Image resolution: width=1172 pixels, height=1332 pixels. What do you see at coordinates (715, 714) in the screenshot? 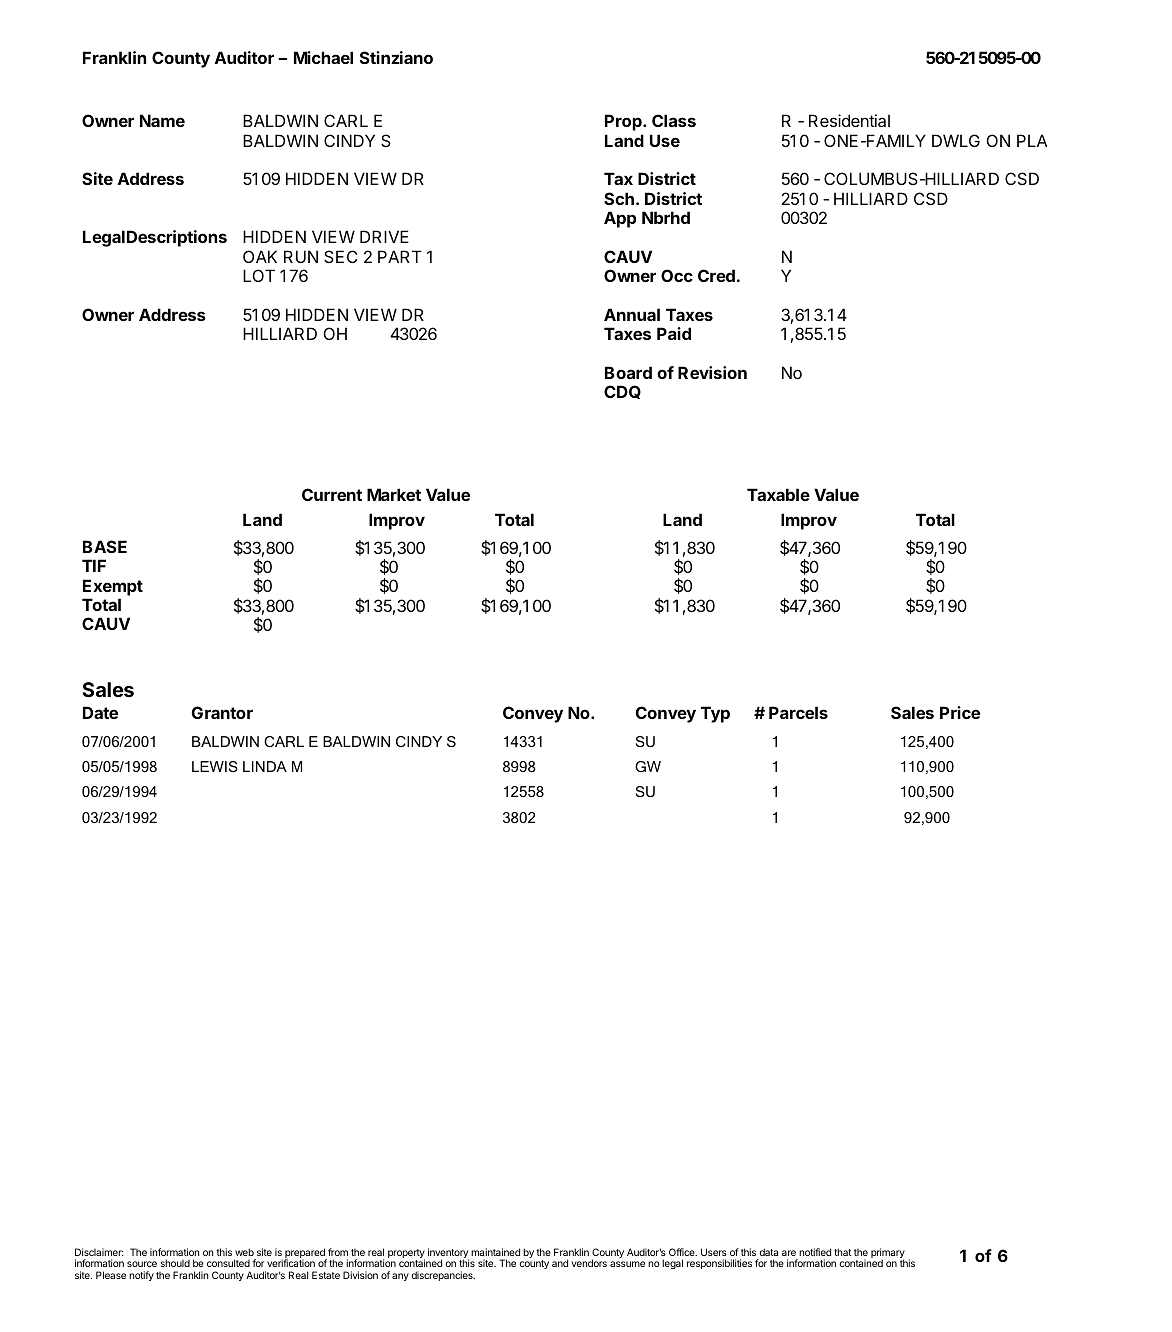
I see `Typ` at bounding box center [715, 714].
